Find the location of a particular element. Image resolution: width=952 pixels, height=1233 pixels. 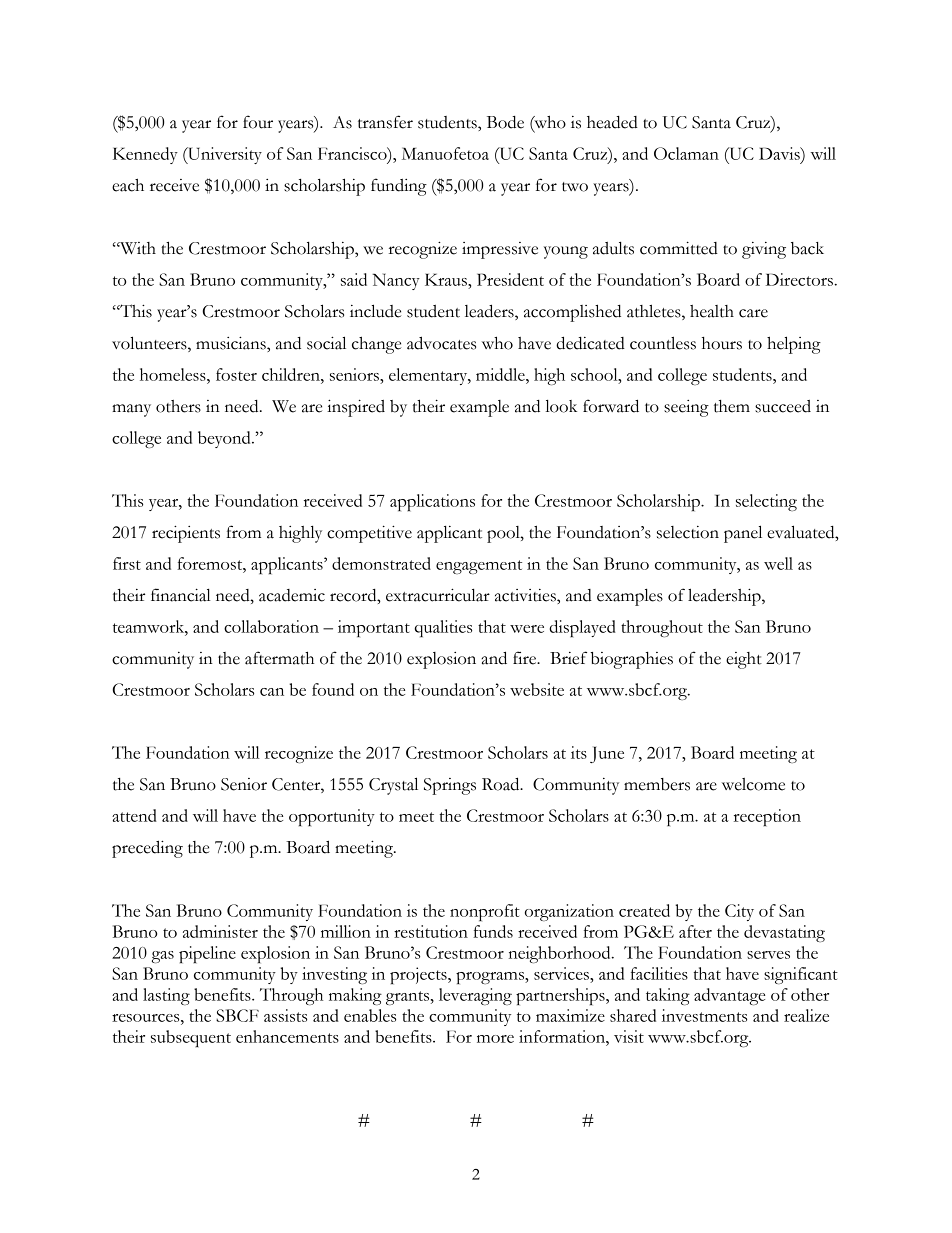

leveraging is located at coordinates (475, 996).
